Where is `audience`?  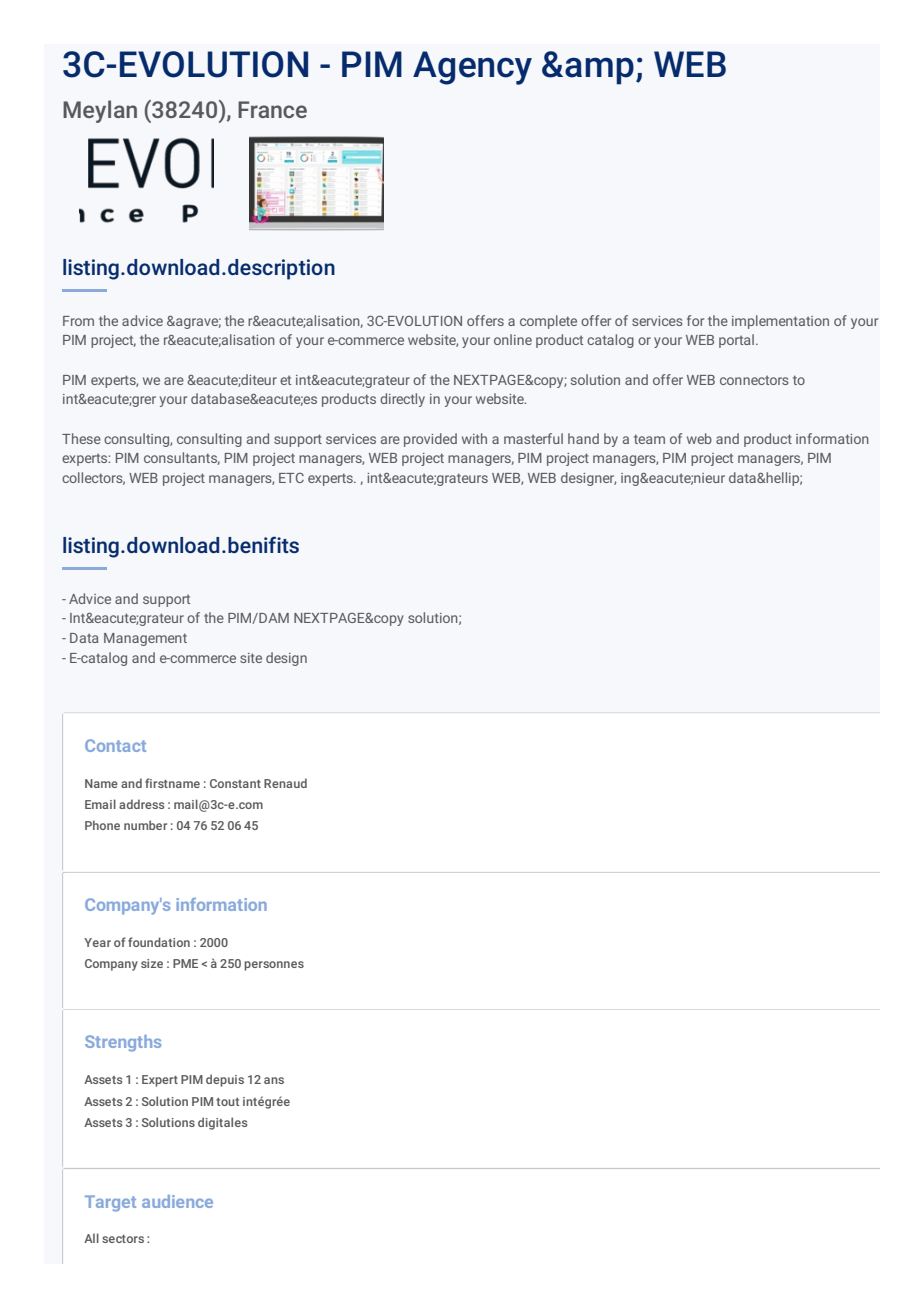 audience is located at coordinates (177, 1201).
